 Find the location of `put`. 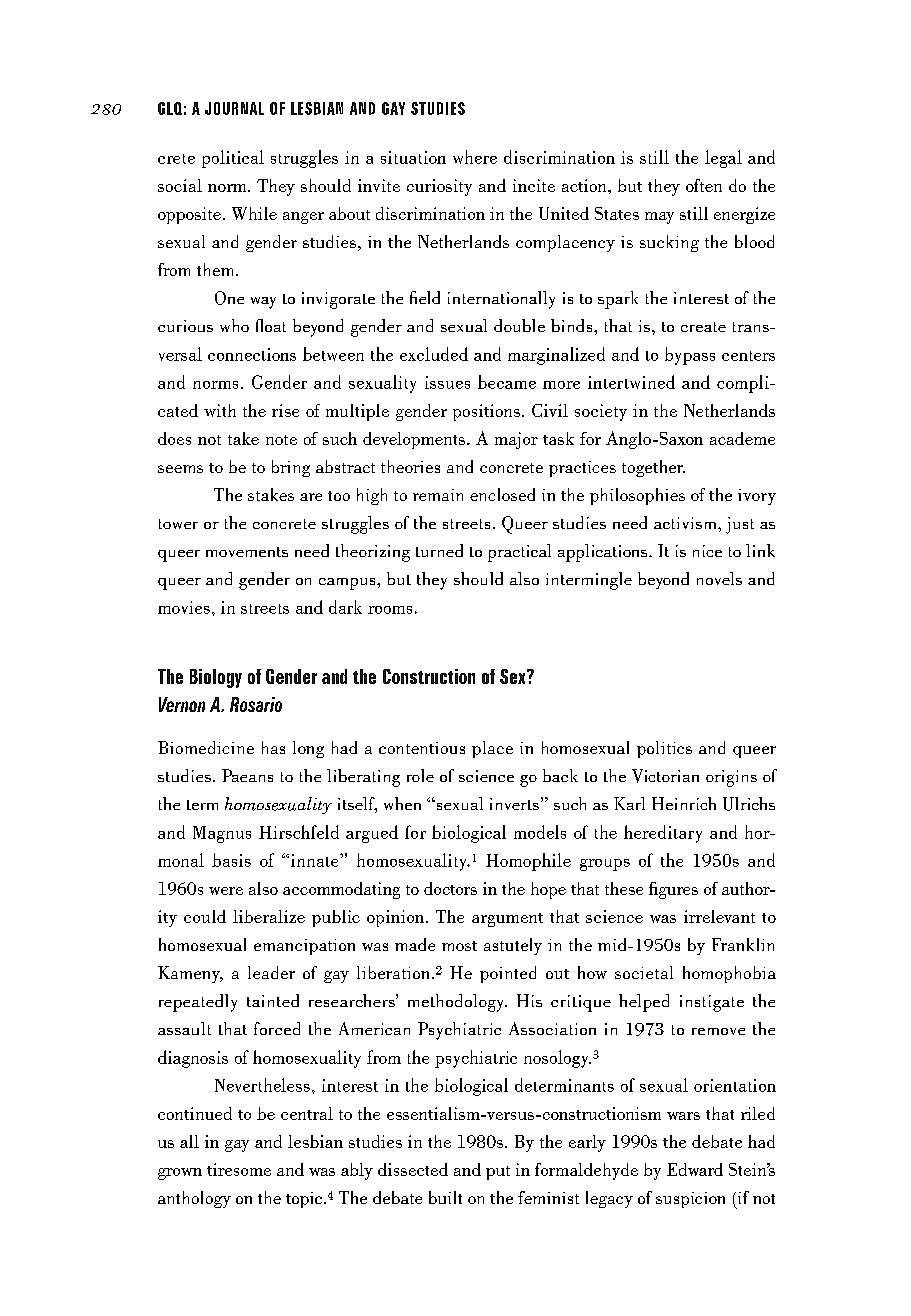

put is located at coordinates (498, 1173).
